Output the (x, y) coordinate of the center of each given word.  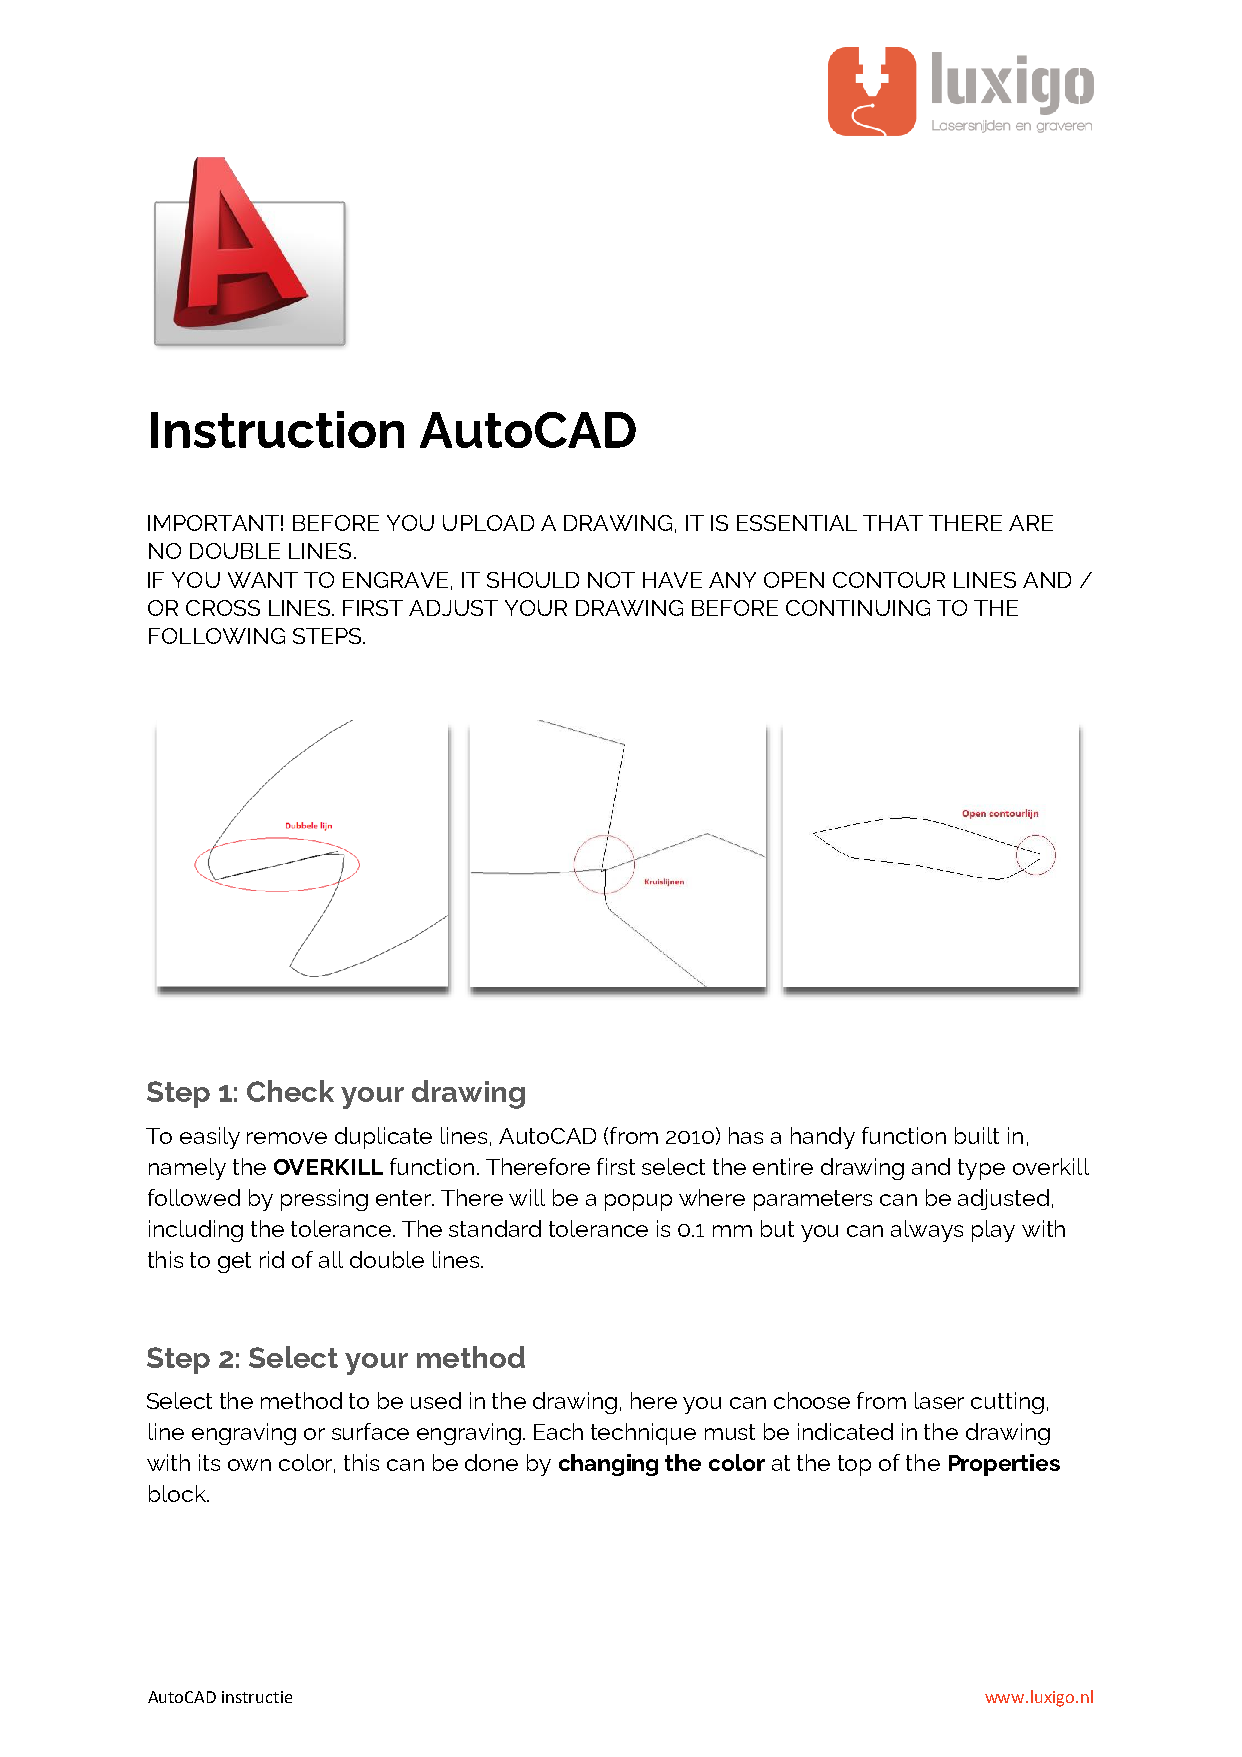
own (249, 1465)
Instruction (277, 429)
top (854, 1465)
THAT (893, 523)
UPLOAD (488, 523)
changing (608, 1465)
